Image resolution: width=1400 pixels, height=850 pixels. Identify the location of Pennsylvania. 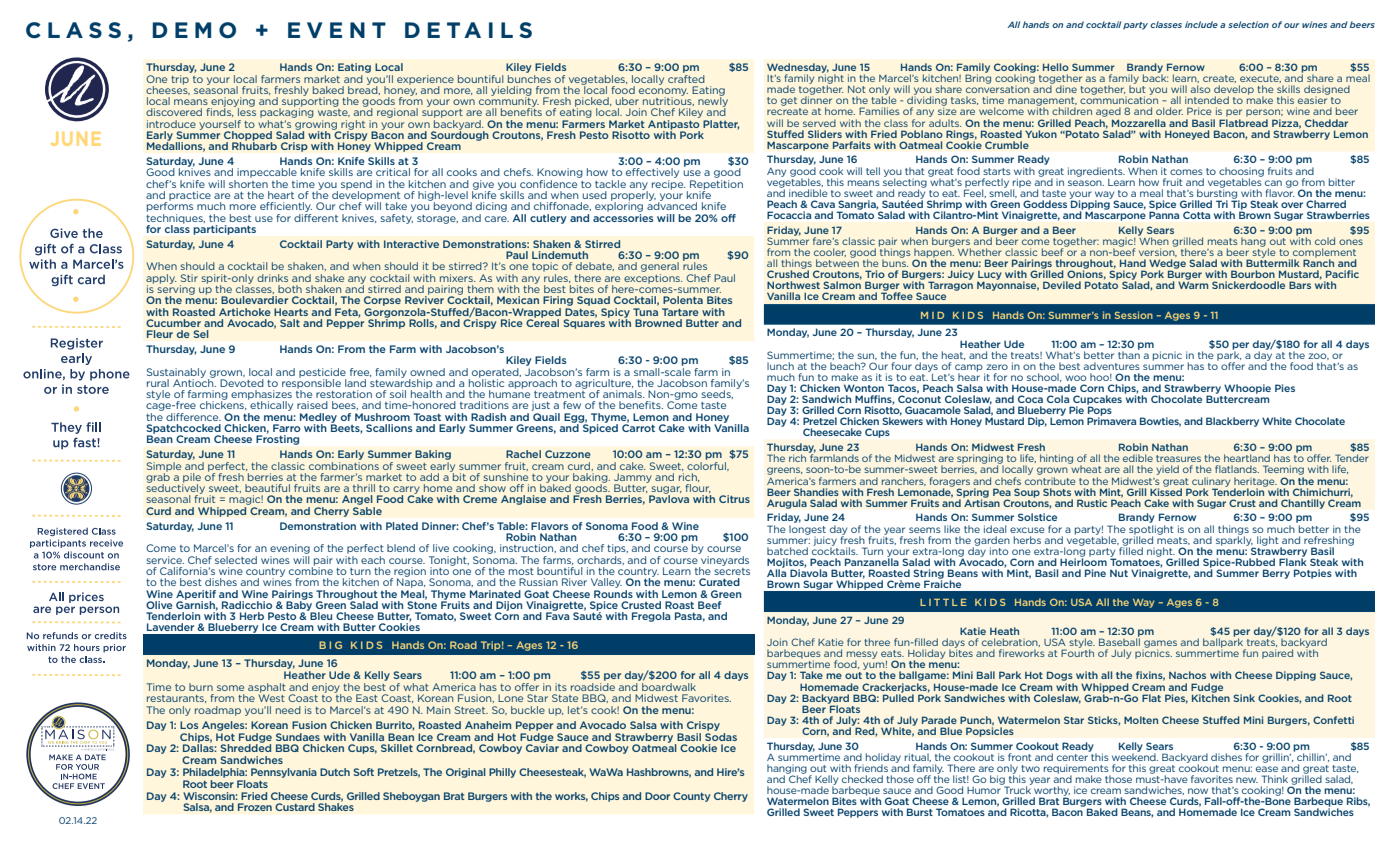
(284, 773).
